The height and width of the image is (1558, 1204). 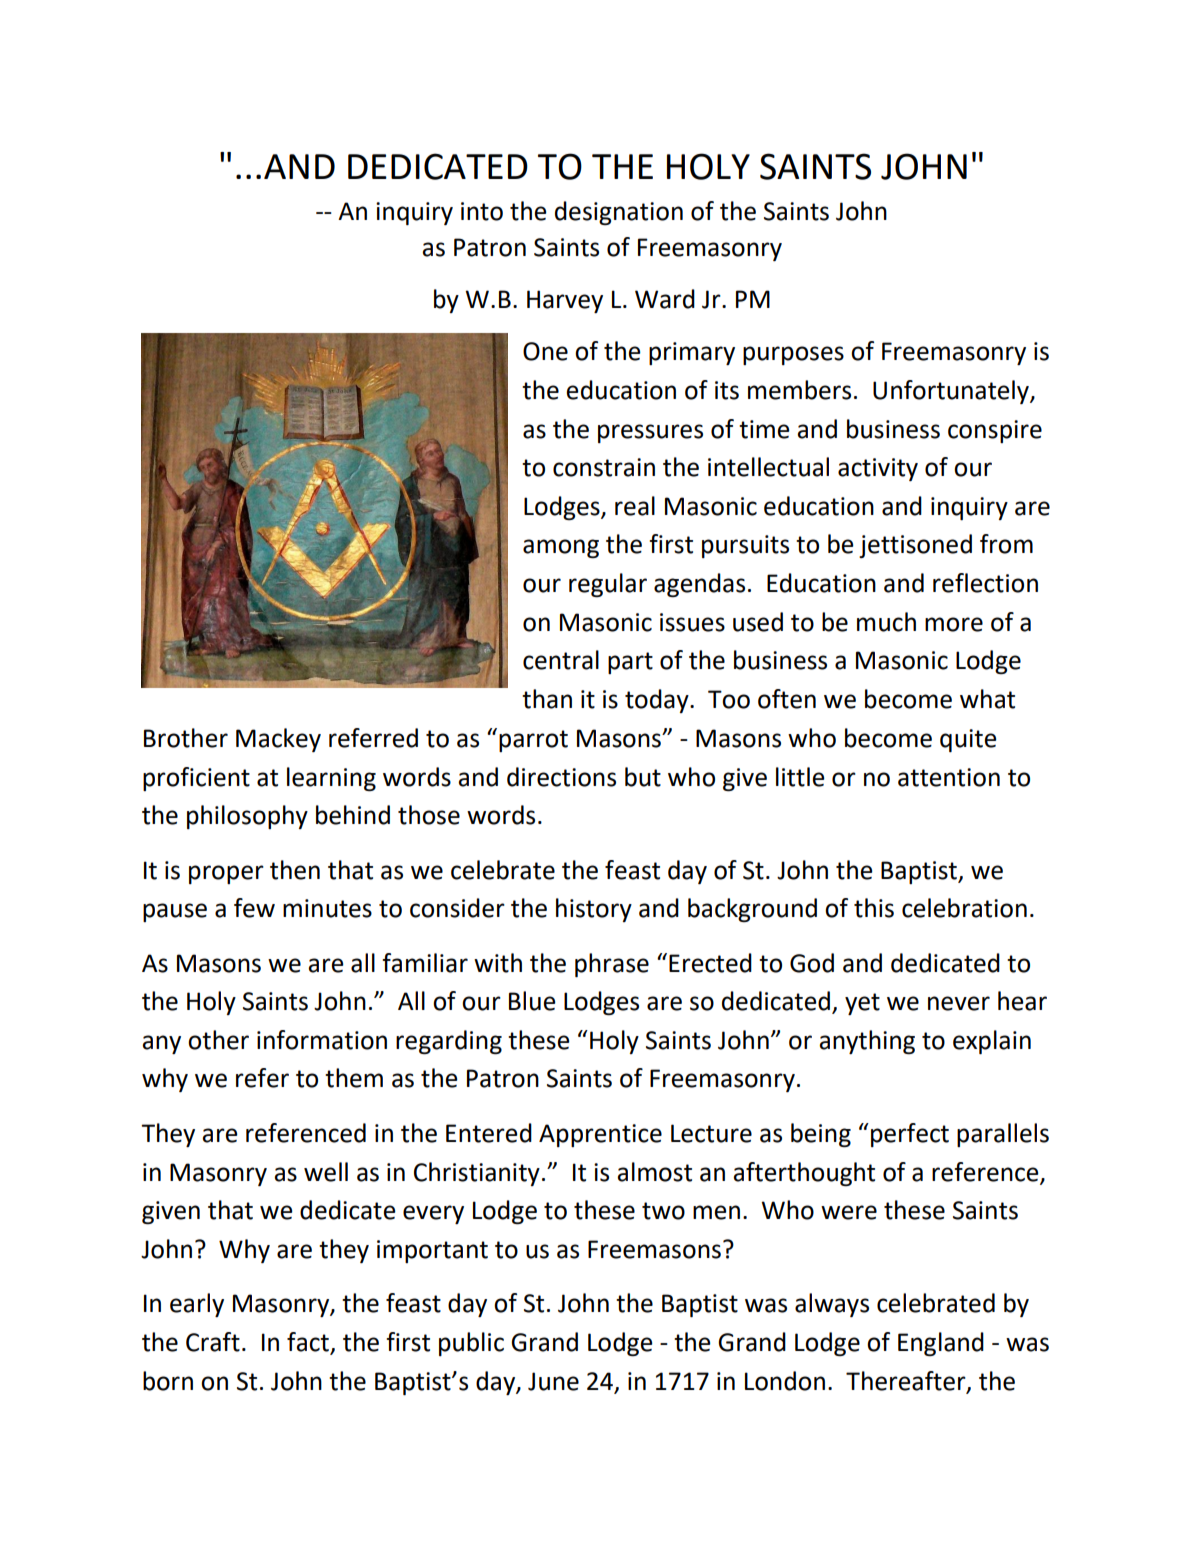 What do you see at coordinates (793, 355) in the image?
I see `purposes` at bounding box center [793, 355].
